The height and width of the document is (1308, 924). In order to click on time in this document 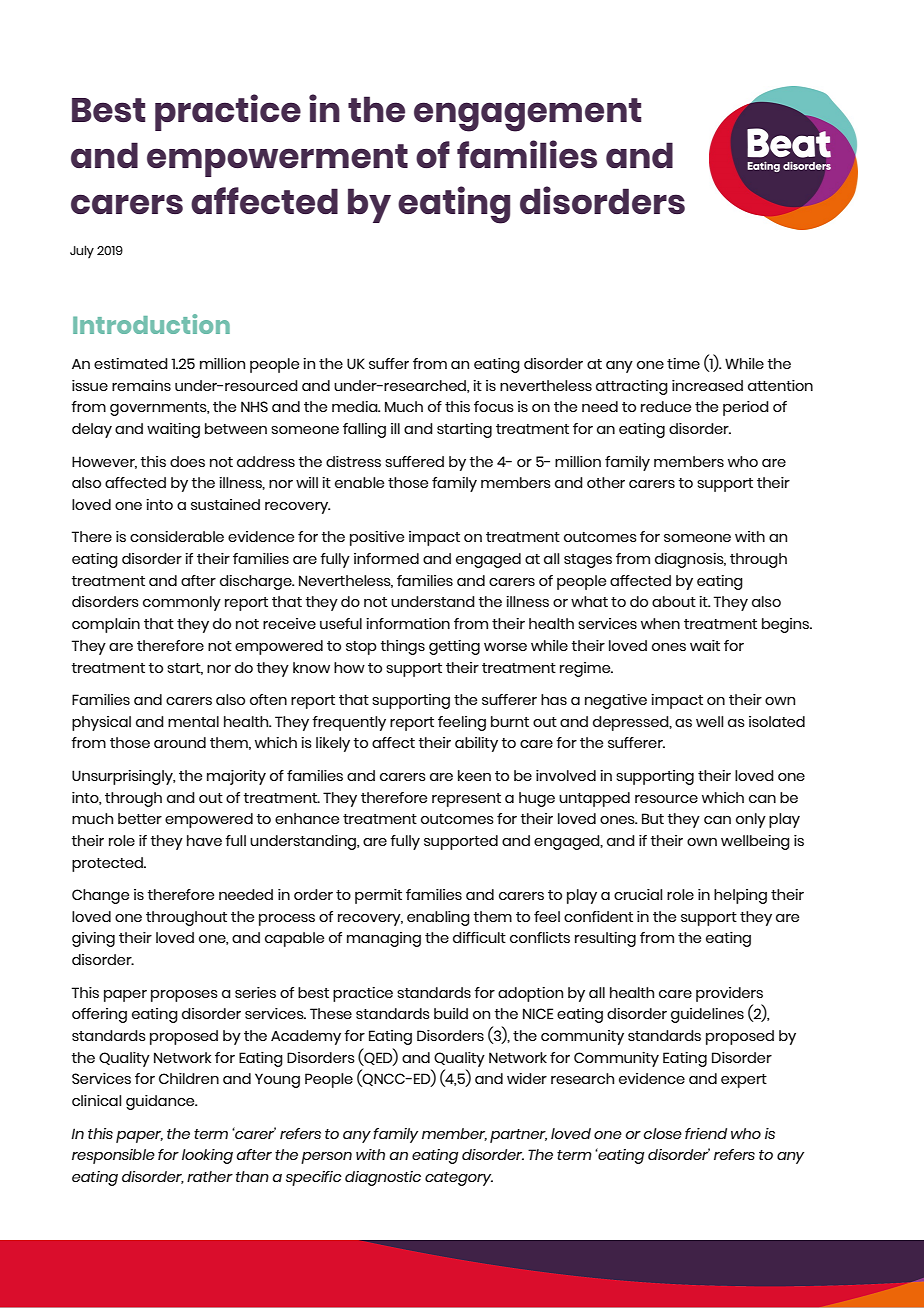, I will do `click(683, 363)`.
